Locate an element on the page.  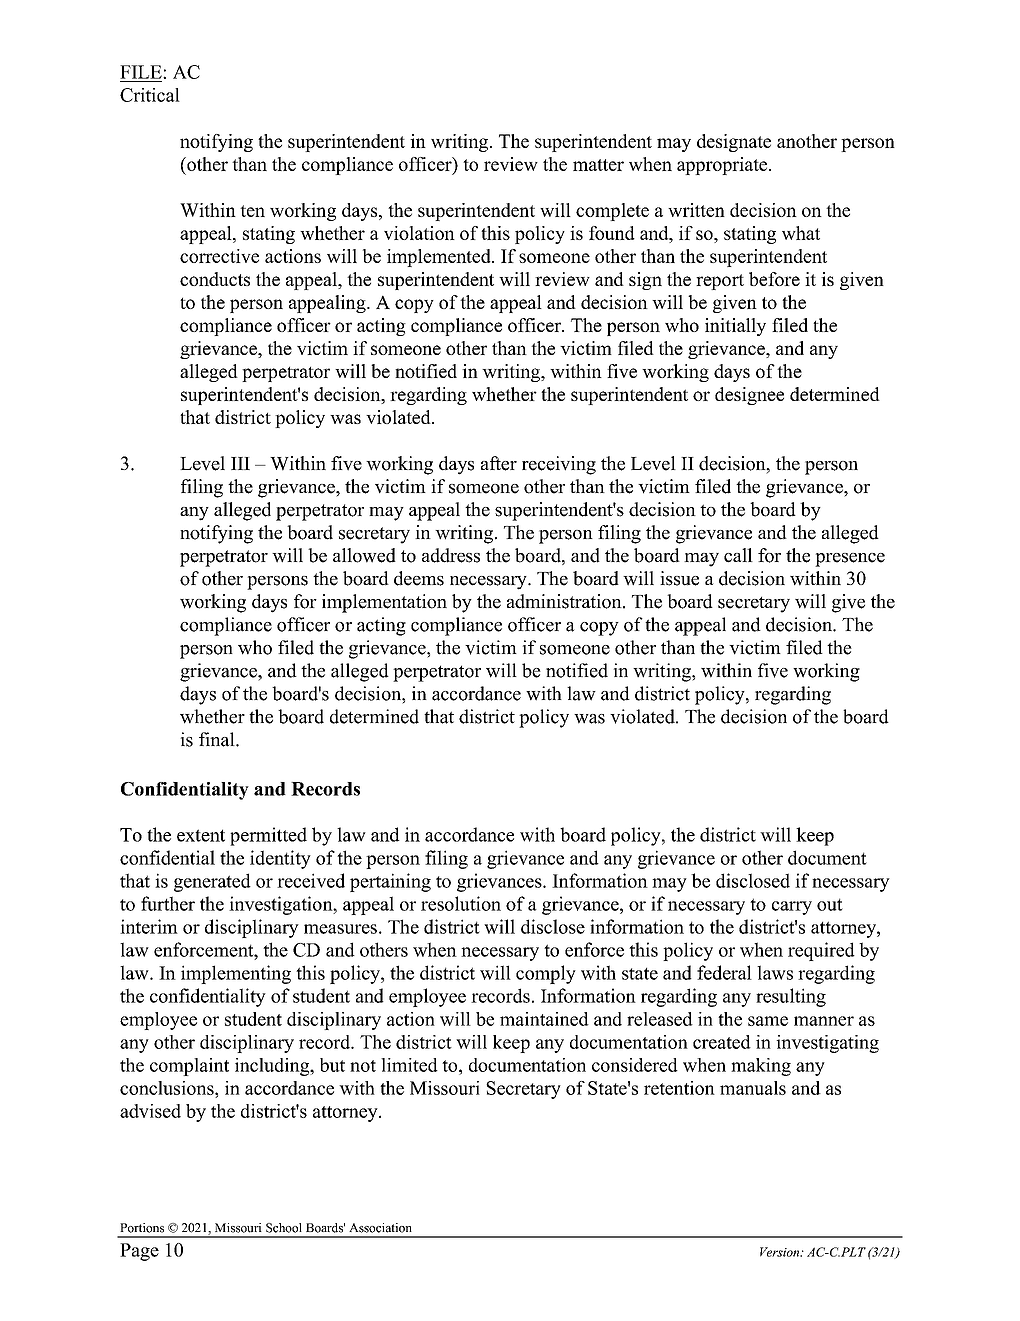
after is located at coordinates (499, 463).
